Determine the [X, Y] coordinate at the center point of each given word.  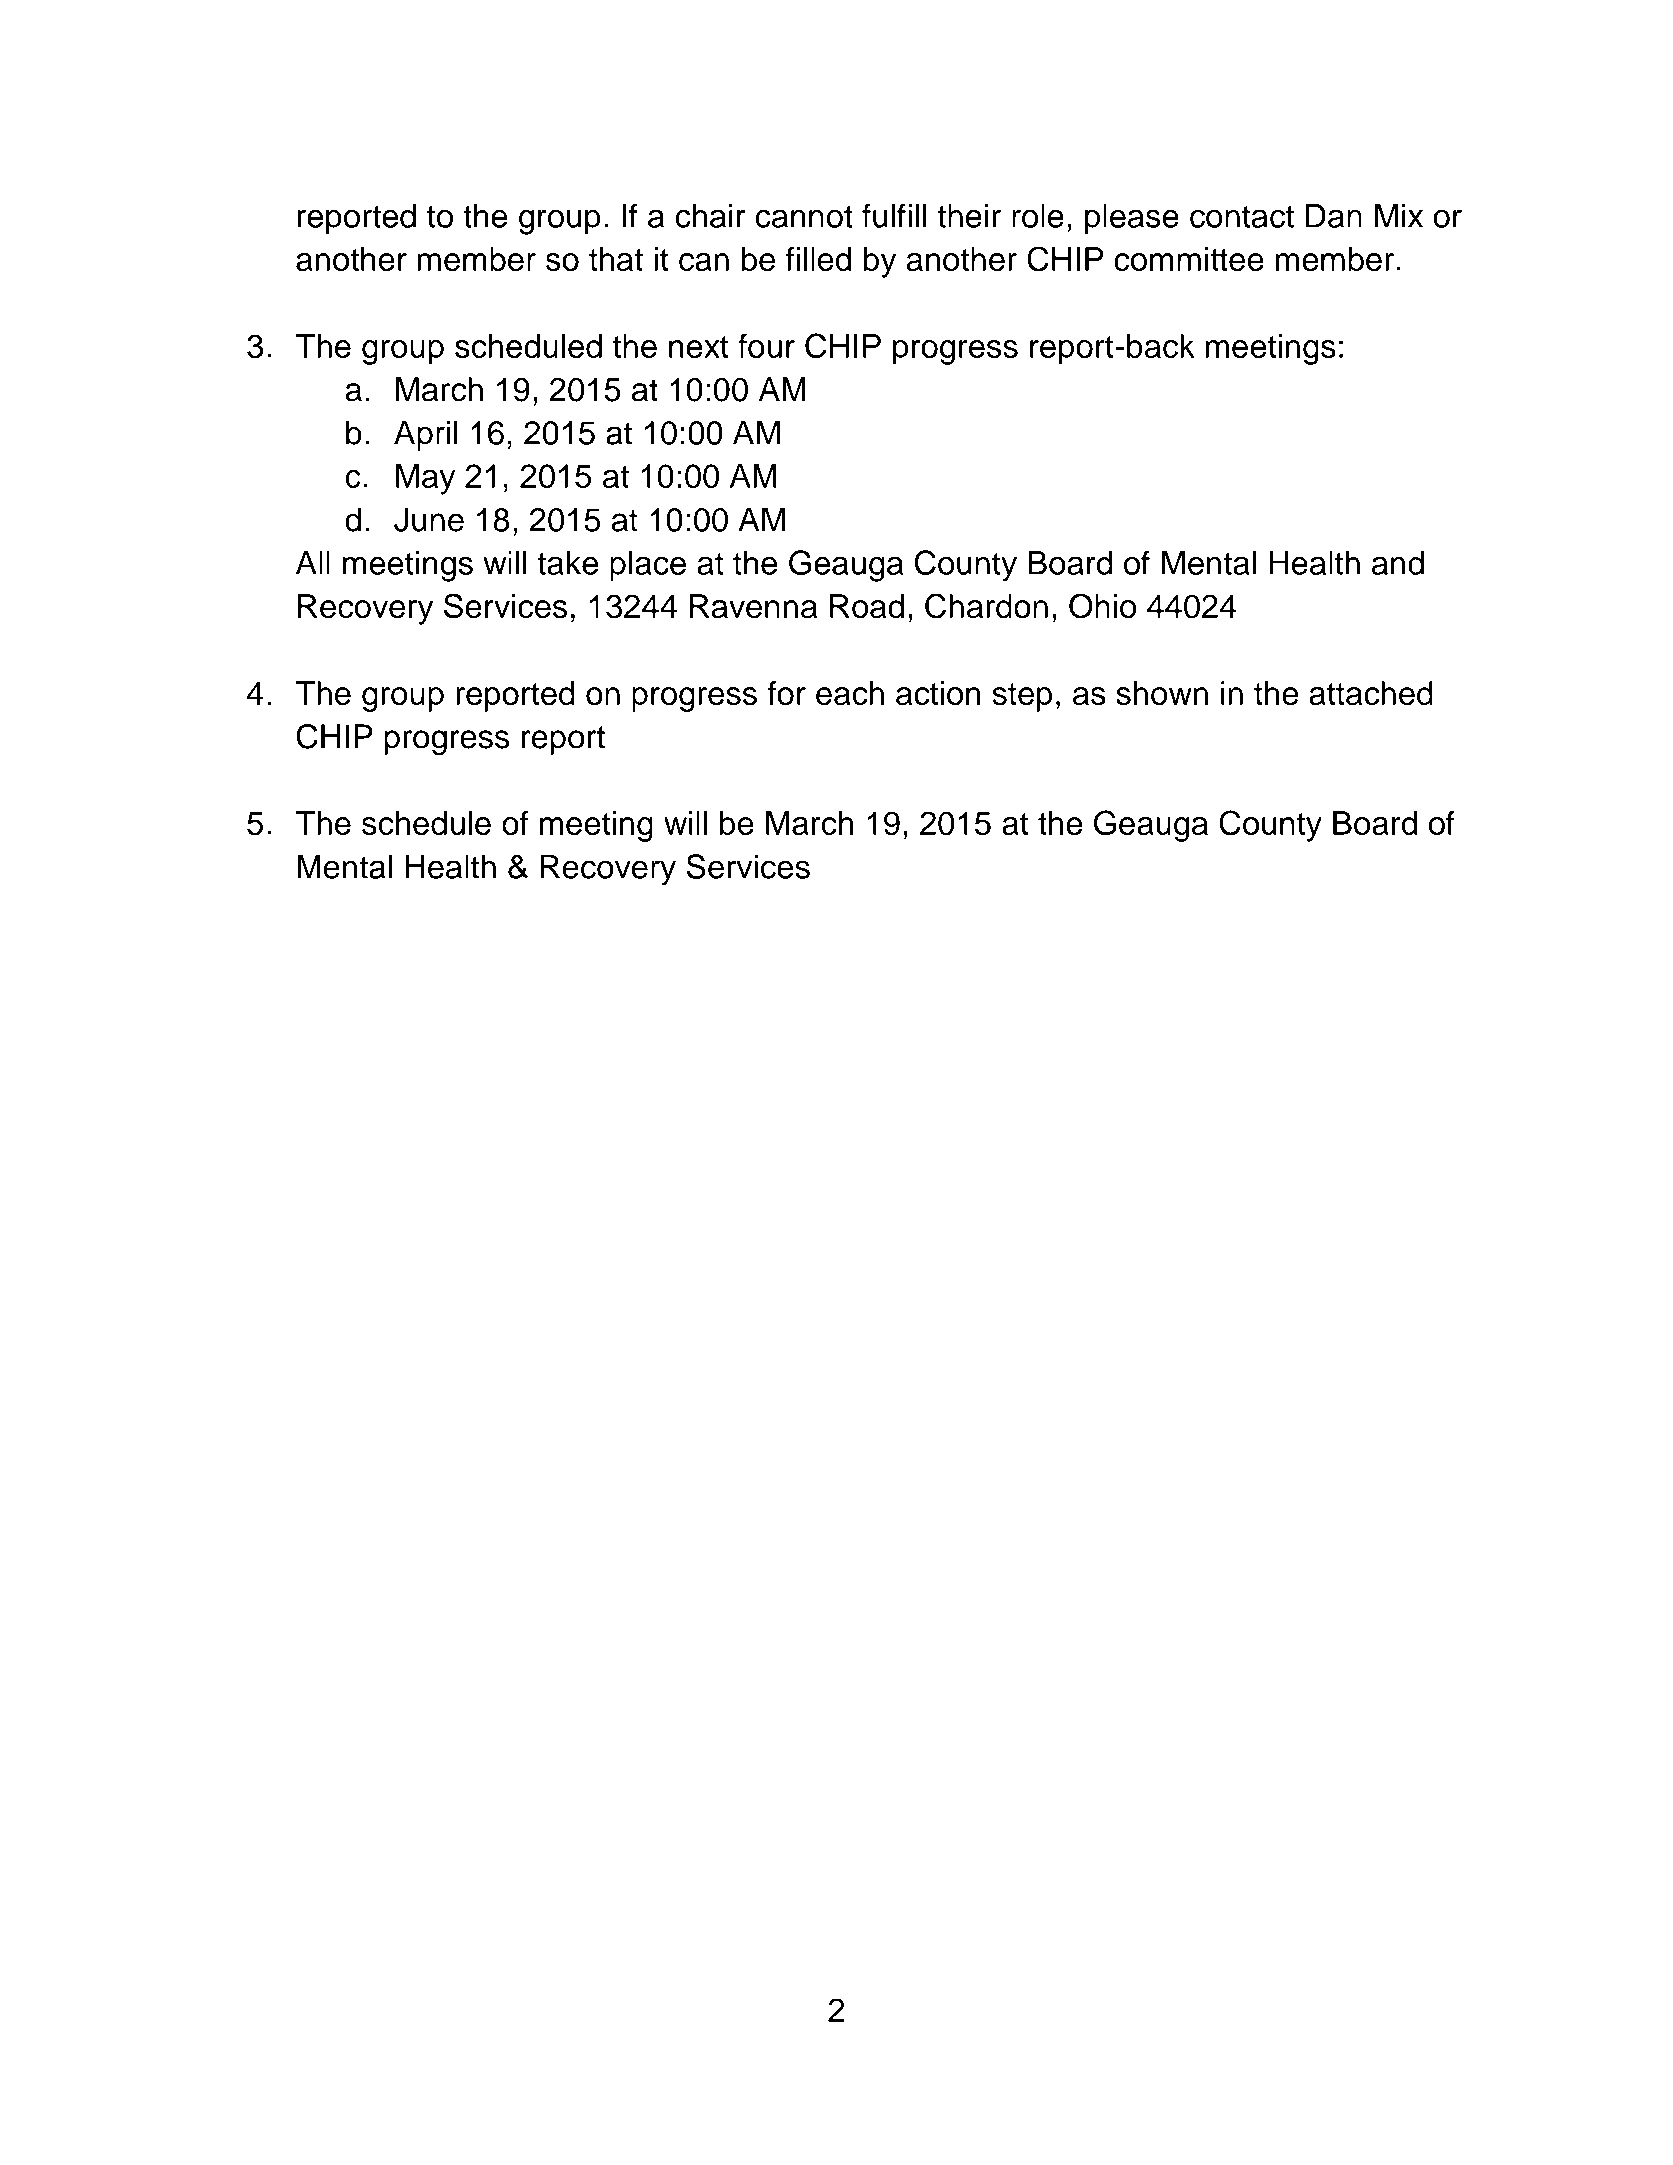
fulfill [894, 215]
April [425, 435]
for [786, 693]
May [425, 479]
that [616, 259]
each [850, 693]
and [1398, 563]
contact [1242, 216]
